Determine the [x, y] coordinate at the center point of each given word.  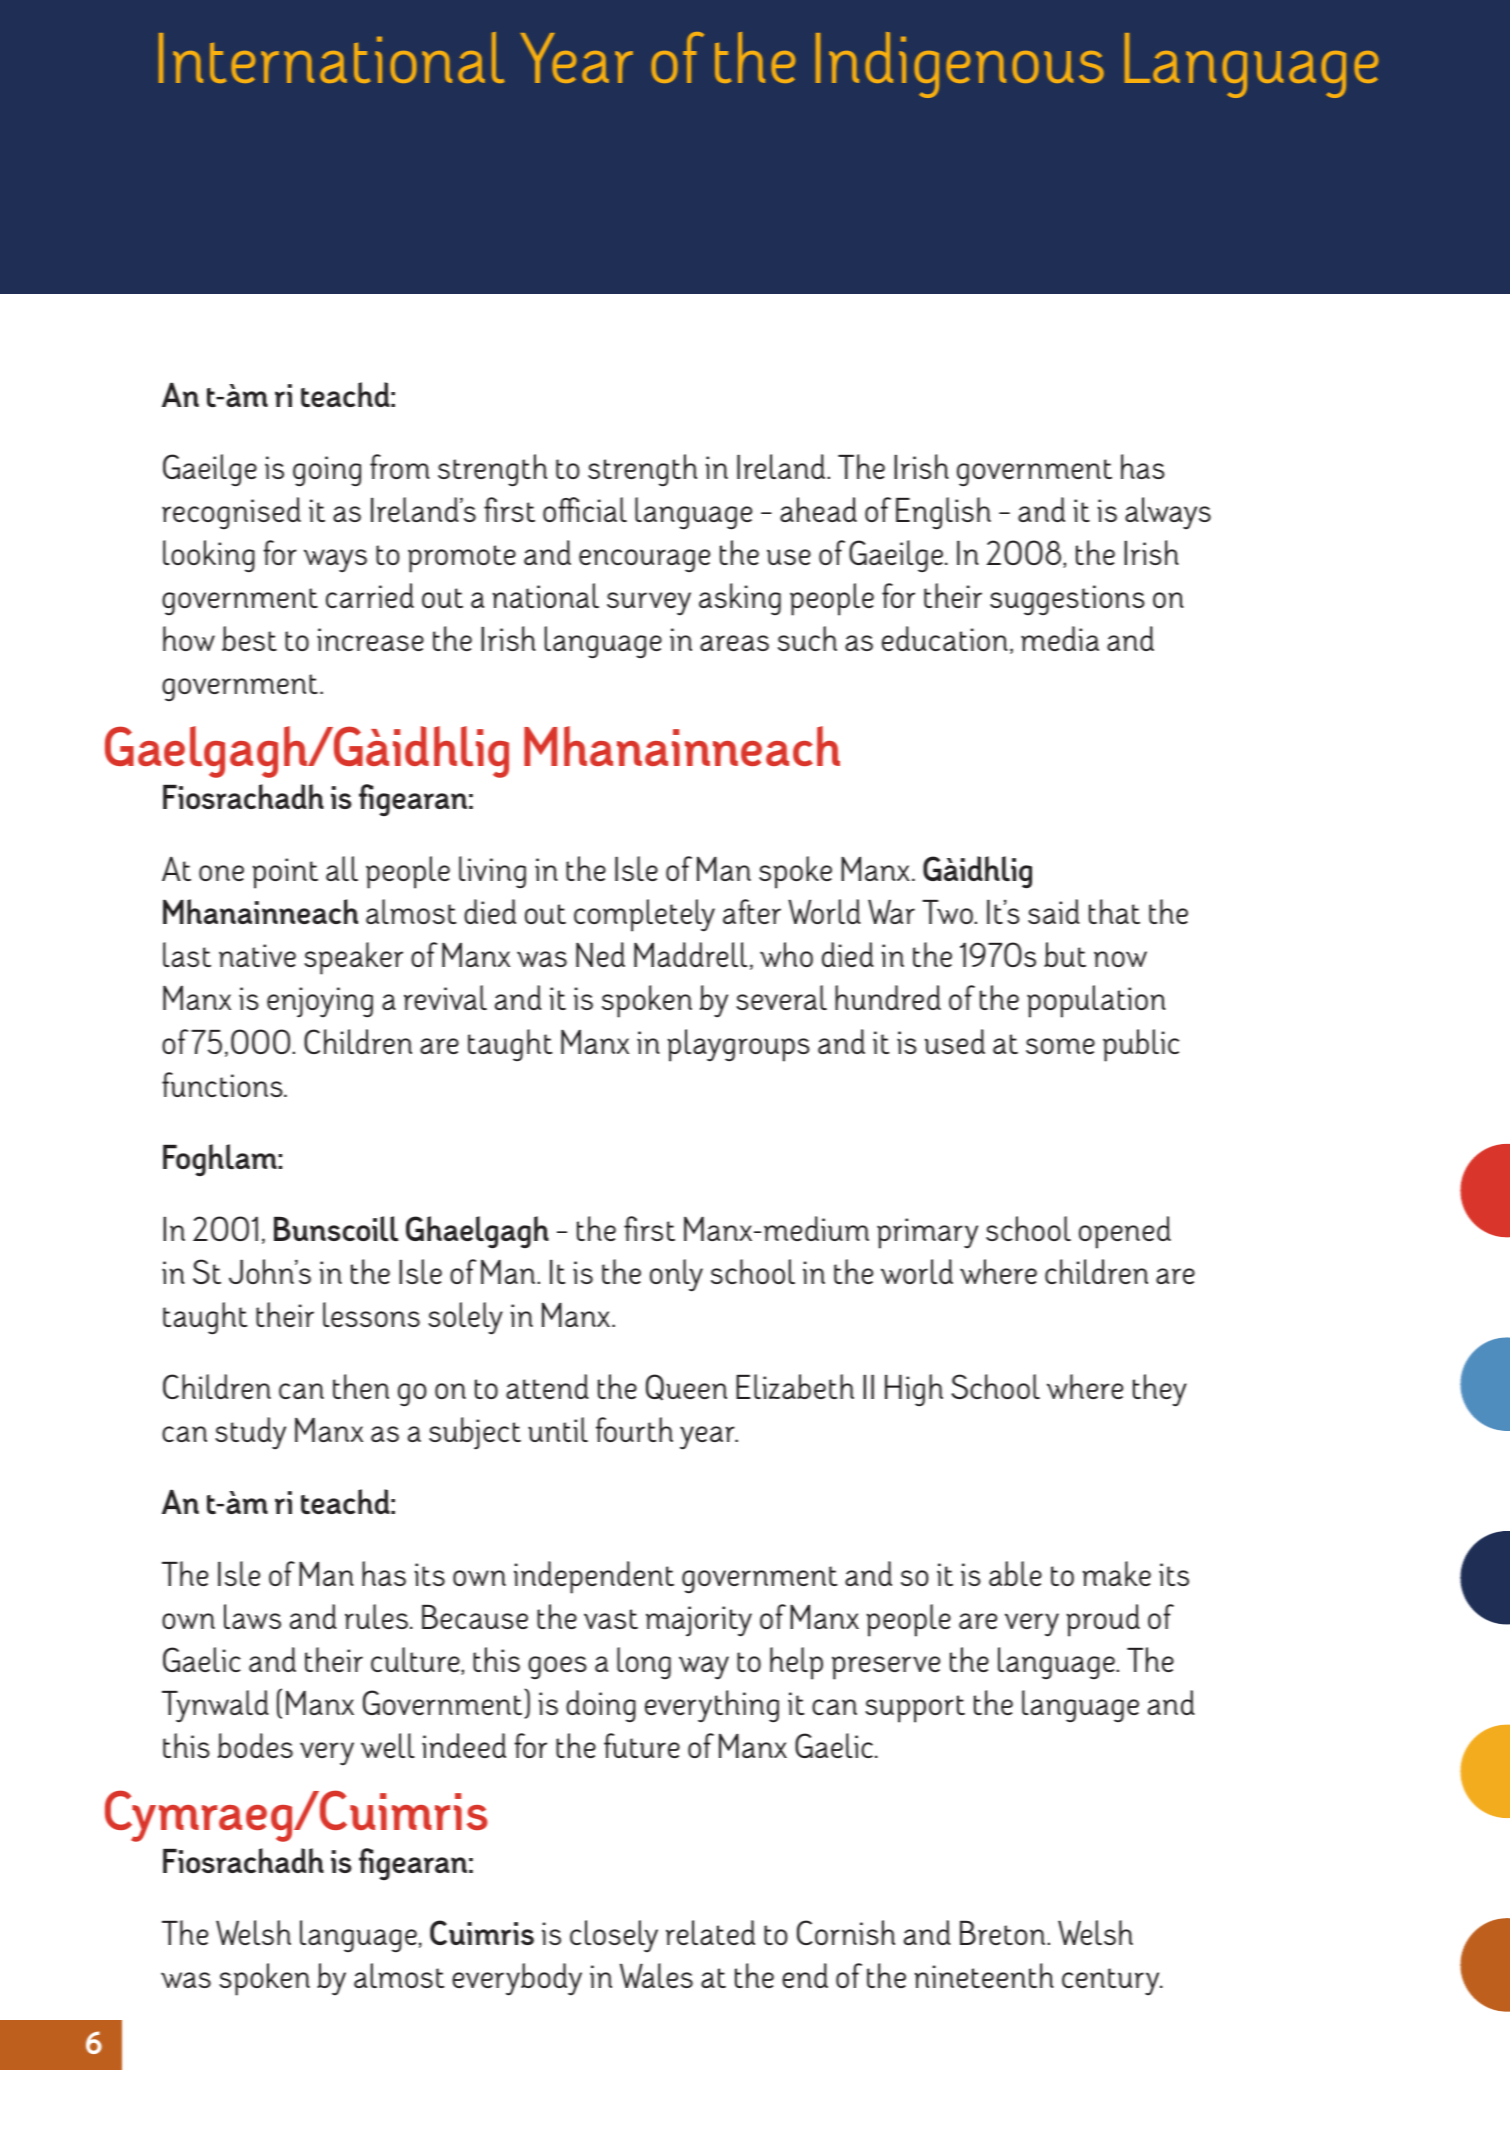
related [710, 1932]
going [327, 471]
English [943, 513]
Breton [1002, 1933]
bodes [255, 1745]
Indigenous [960, 65]
